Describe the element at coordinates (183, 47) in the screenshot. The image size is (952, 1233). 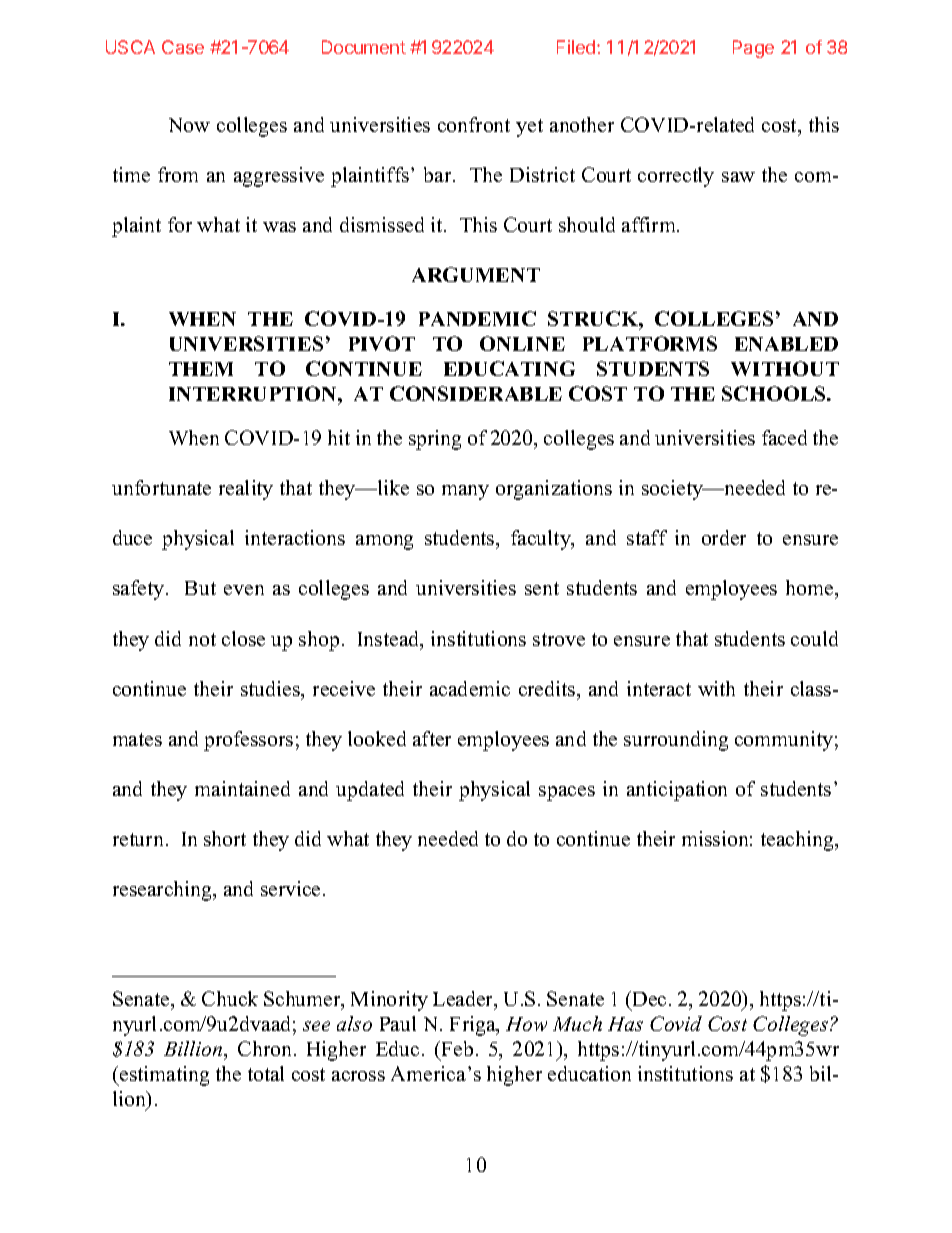
I see `Case` at that location.
